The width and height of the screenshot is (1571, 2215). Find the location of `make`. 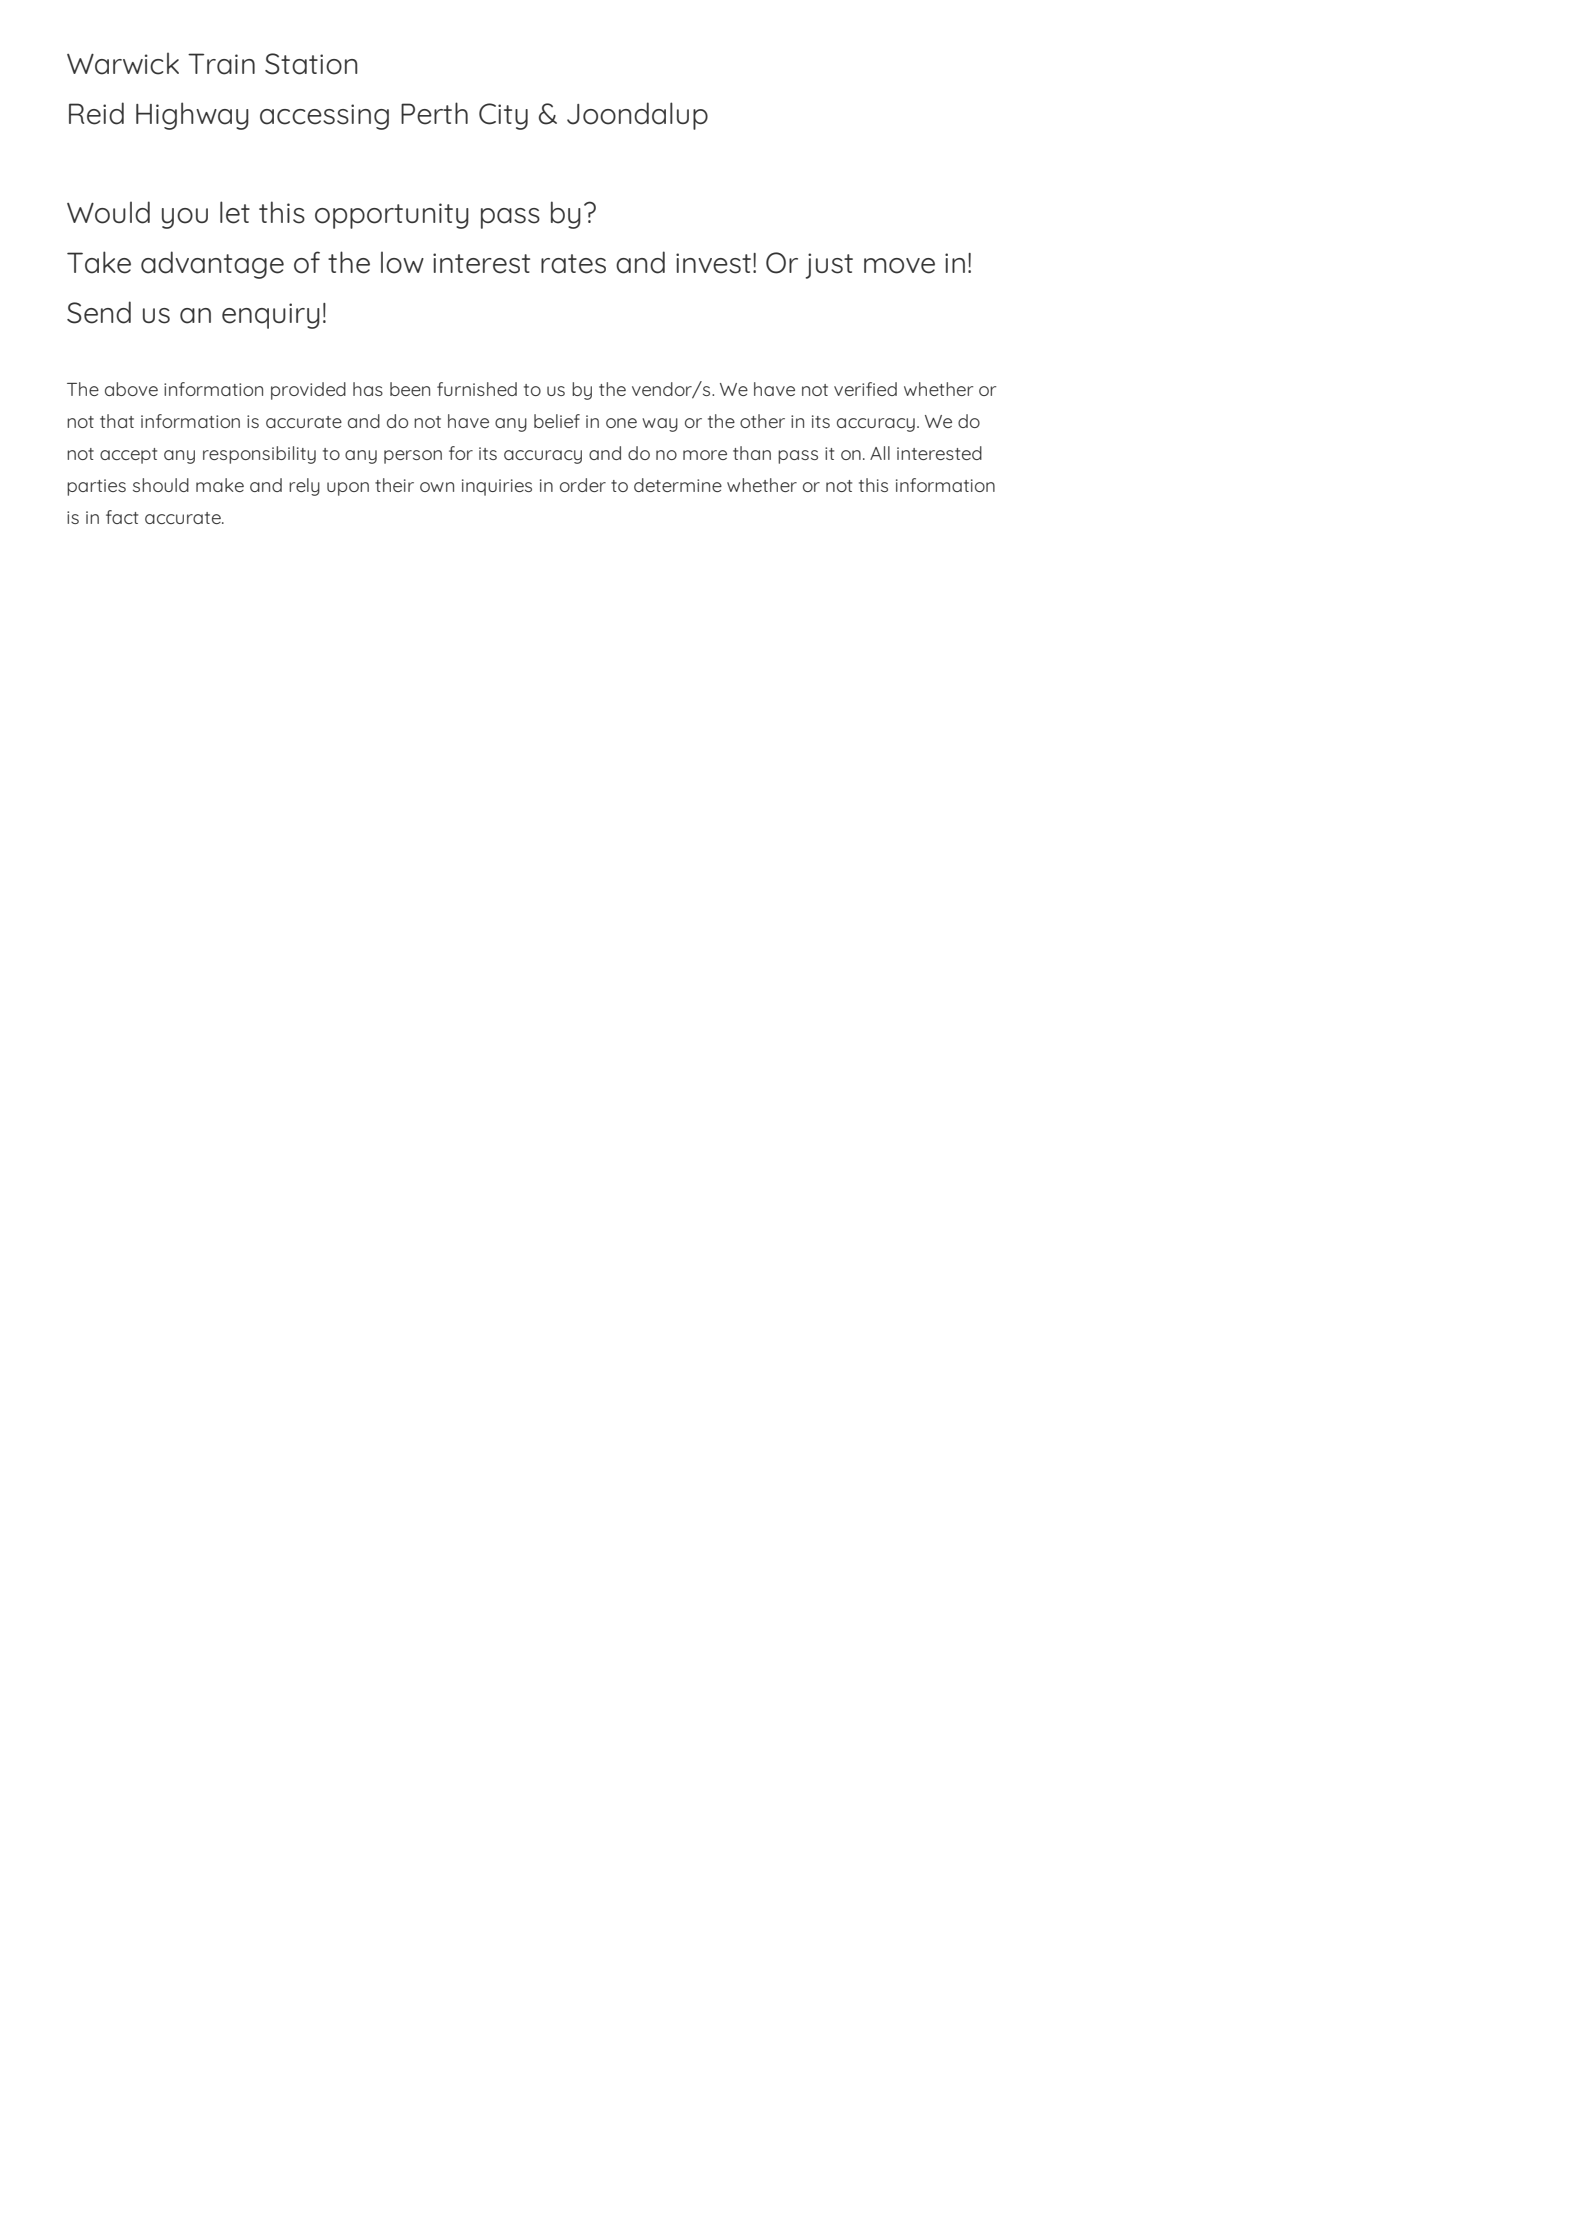

make is located at coordinates (220, 485).
